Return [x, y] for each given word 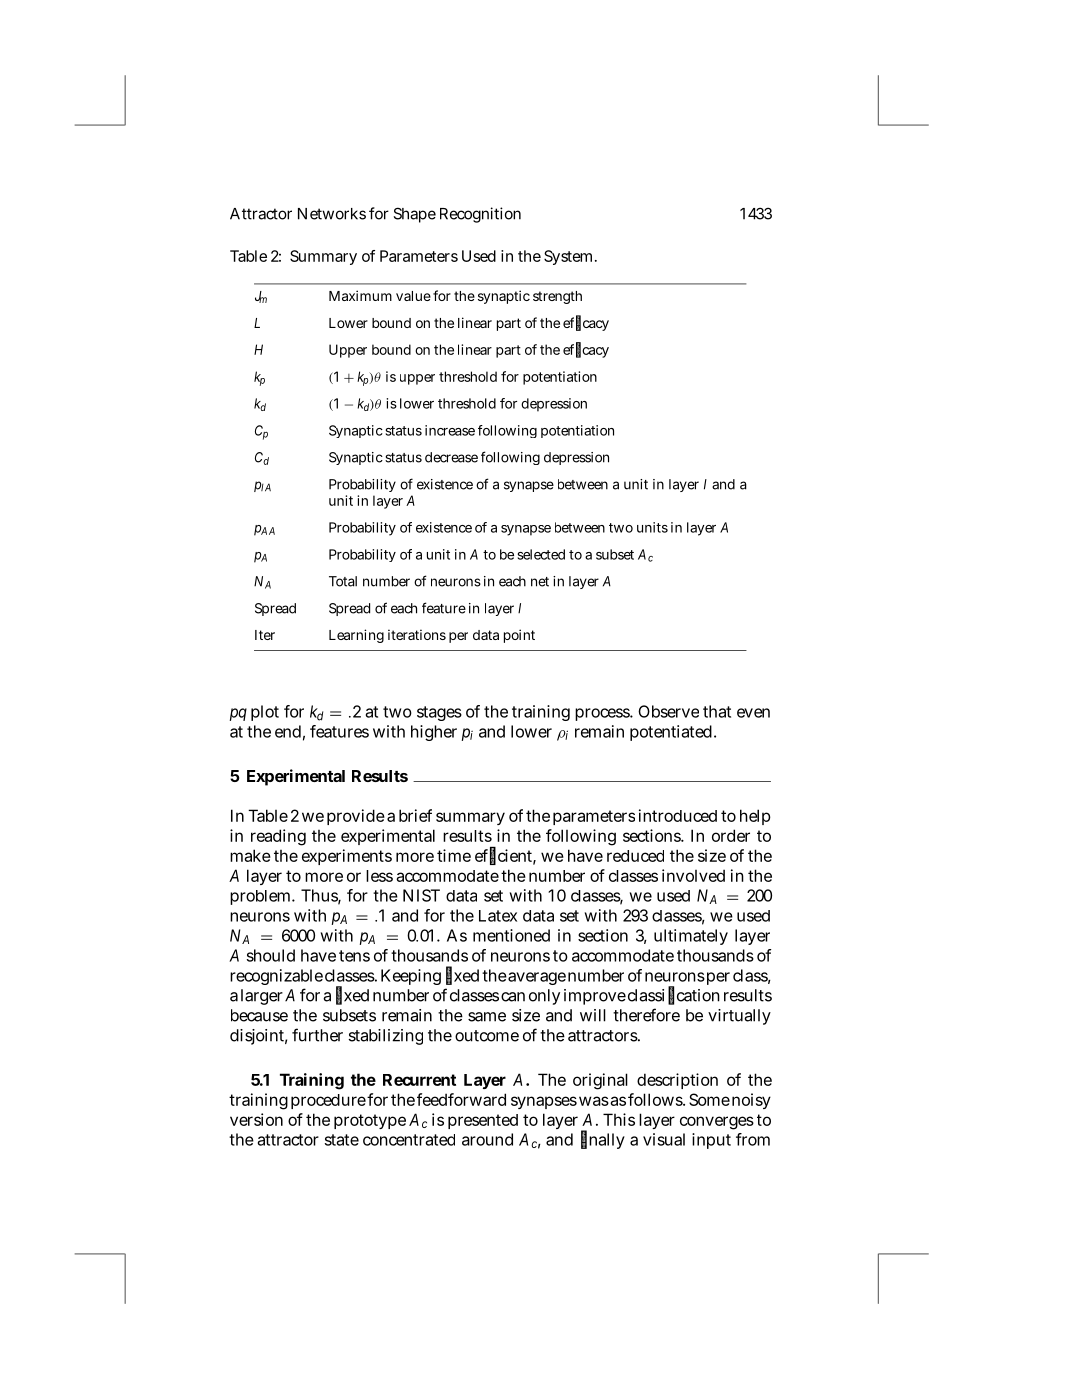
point [519, 636]
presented [483, 1121]
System [570, 257]
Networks [332, 214]
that [717, 711]
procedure [328, 1101]
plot [265, 713]
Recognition [480, 215]
